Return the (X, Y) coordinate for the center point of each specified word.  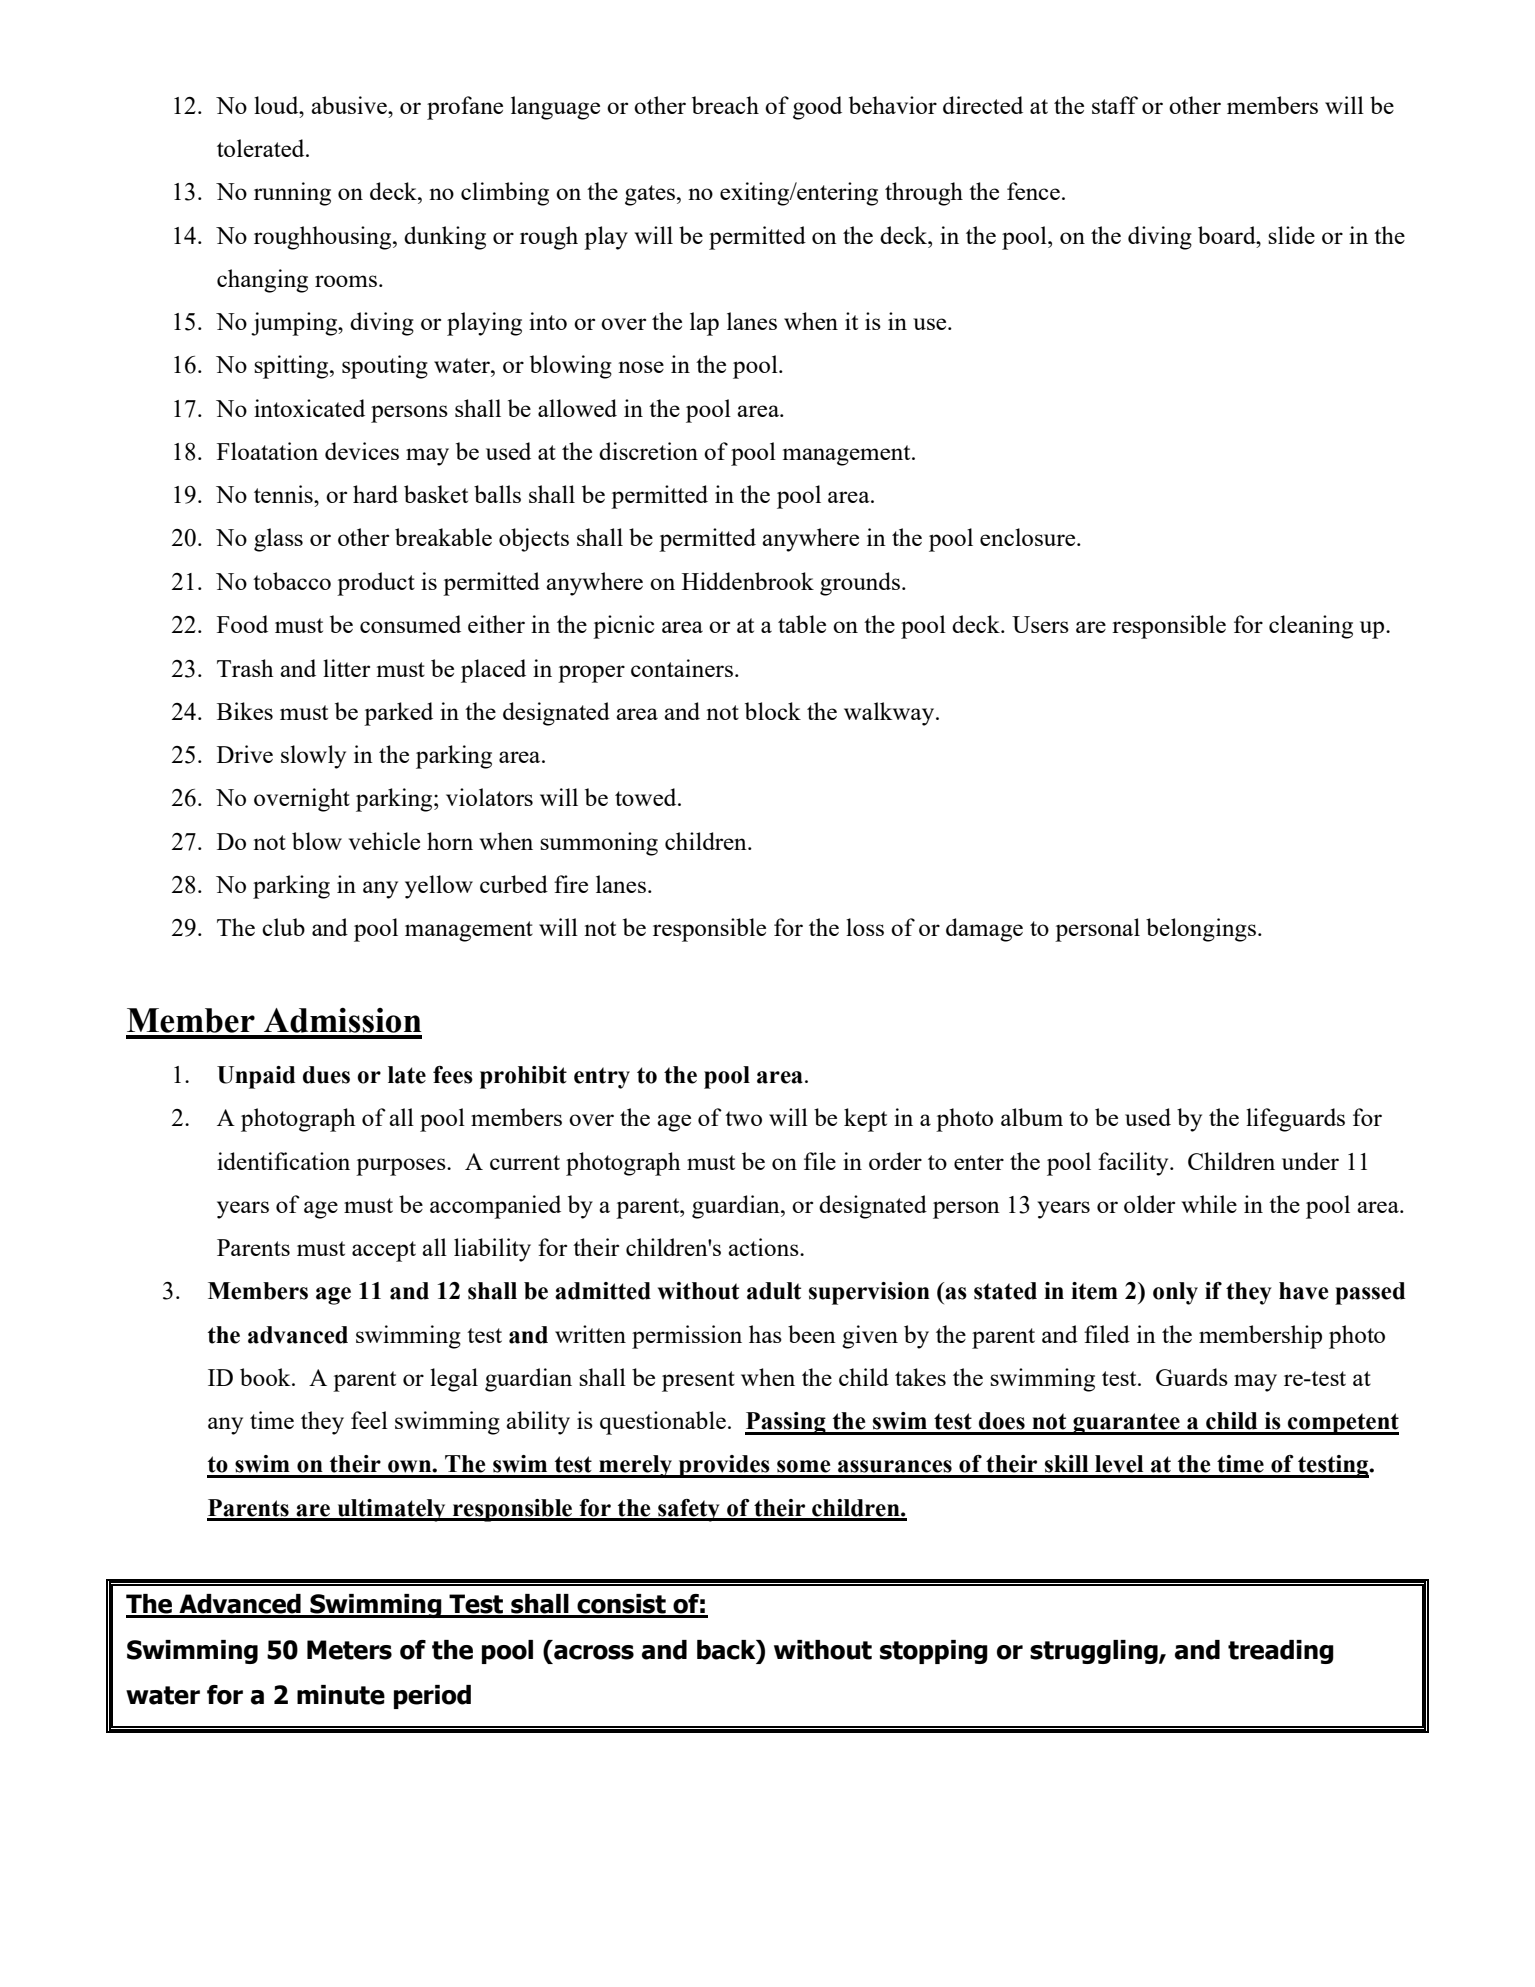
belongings (1201, 930)
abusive (350, 105)
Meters (349, 1650)
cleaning (1311, 627)
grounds (860, 584)
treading (1281, 1652)
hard (375, 494)
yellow (439, 887)
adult (774, 1291)
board (1228, 235)
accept (384, 1251)
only (1175, 1293)
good (817, 108)
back (727, 1650)
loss (865, 927)
